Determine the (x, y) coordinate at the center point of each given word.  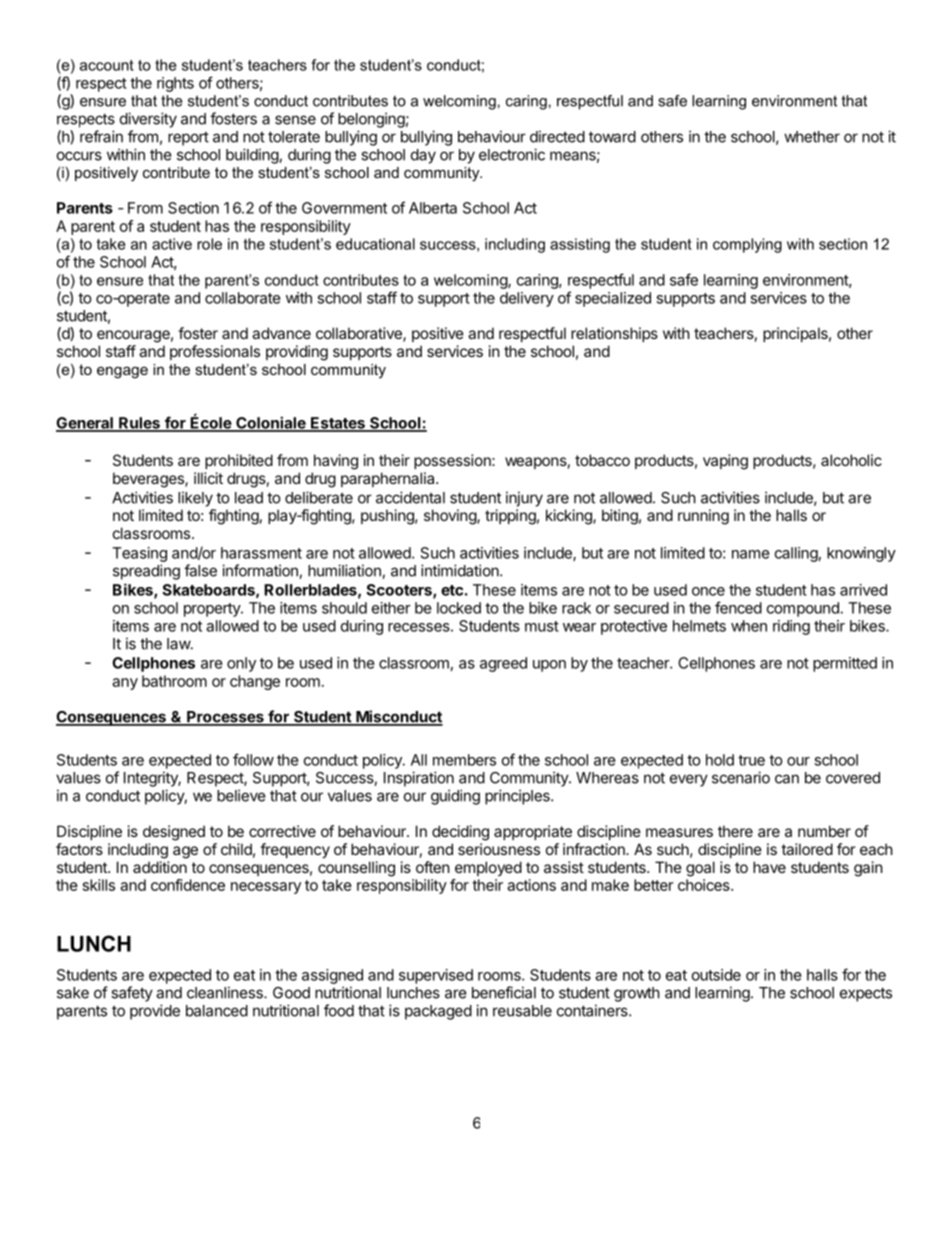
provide (155, 1012)
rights (175, 84)
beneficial (504, 992)
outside (716, 975)
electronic (512, 154)
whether (812, 137)
